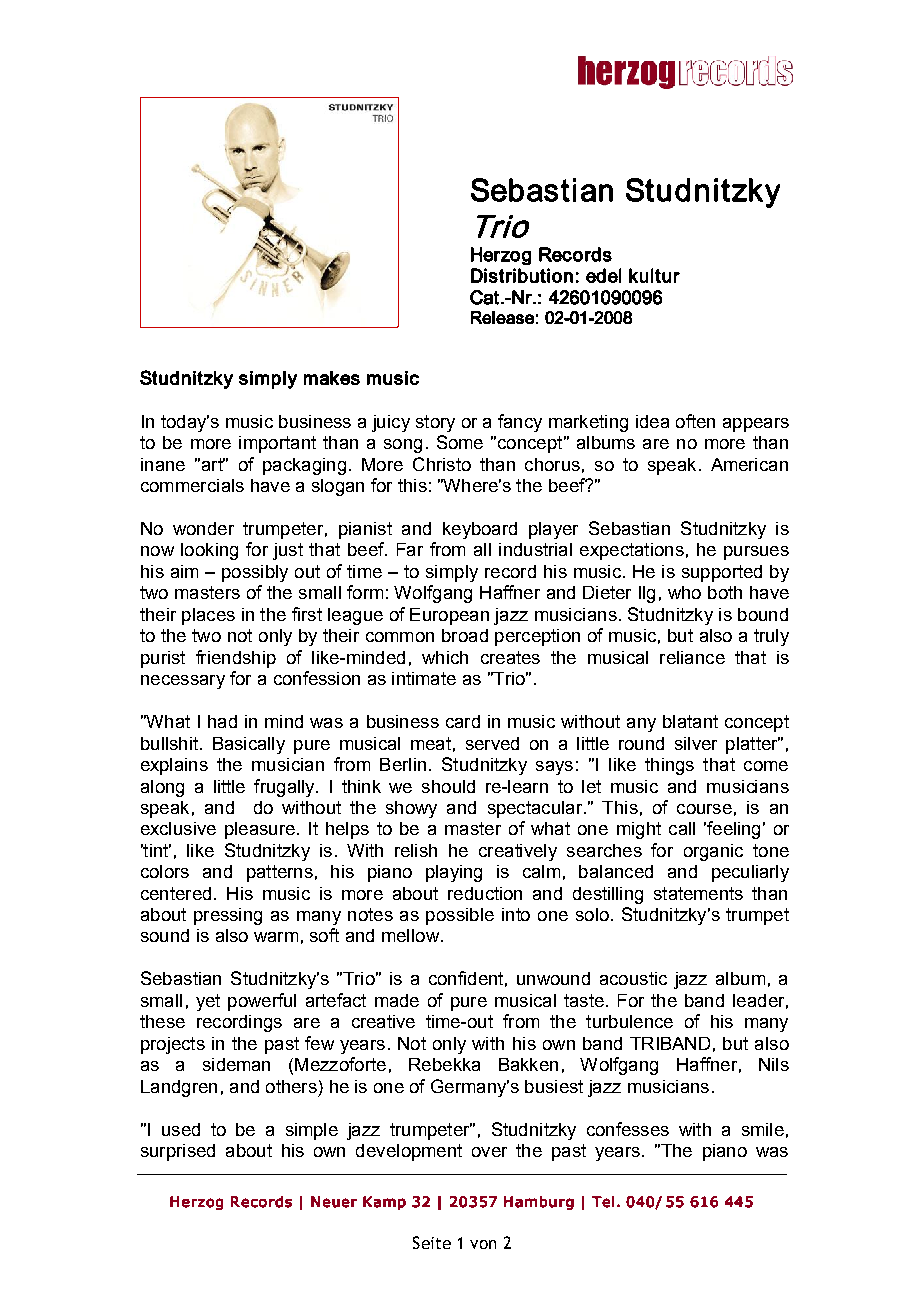 The width and height of the screenshot is (924, 1308). I want to click on Release, so click(502, 317).
